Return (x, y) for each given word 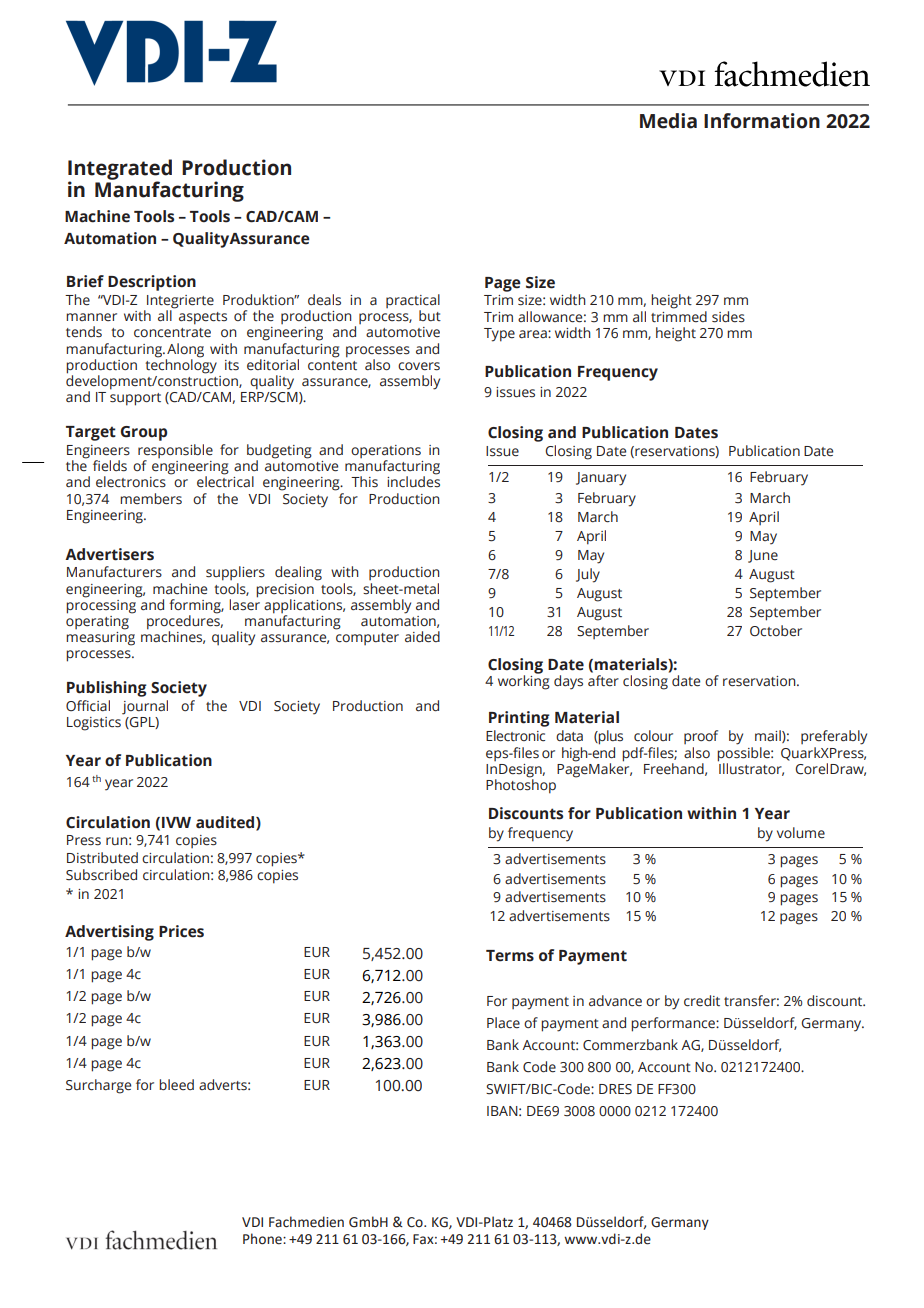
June (763, 556)
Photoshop (521, 785)
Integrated (120, 170)
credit (702, 1001)
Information (762, 121)
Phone (263, 1239)
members (151, 499)
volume (801, 833)
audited (226, 823)
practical (413, 302)
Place (503, 1023)
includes (413, 481)
